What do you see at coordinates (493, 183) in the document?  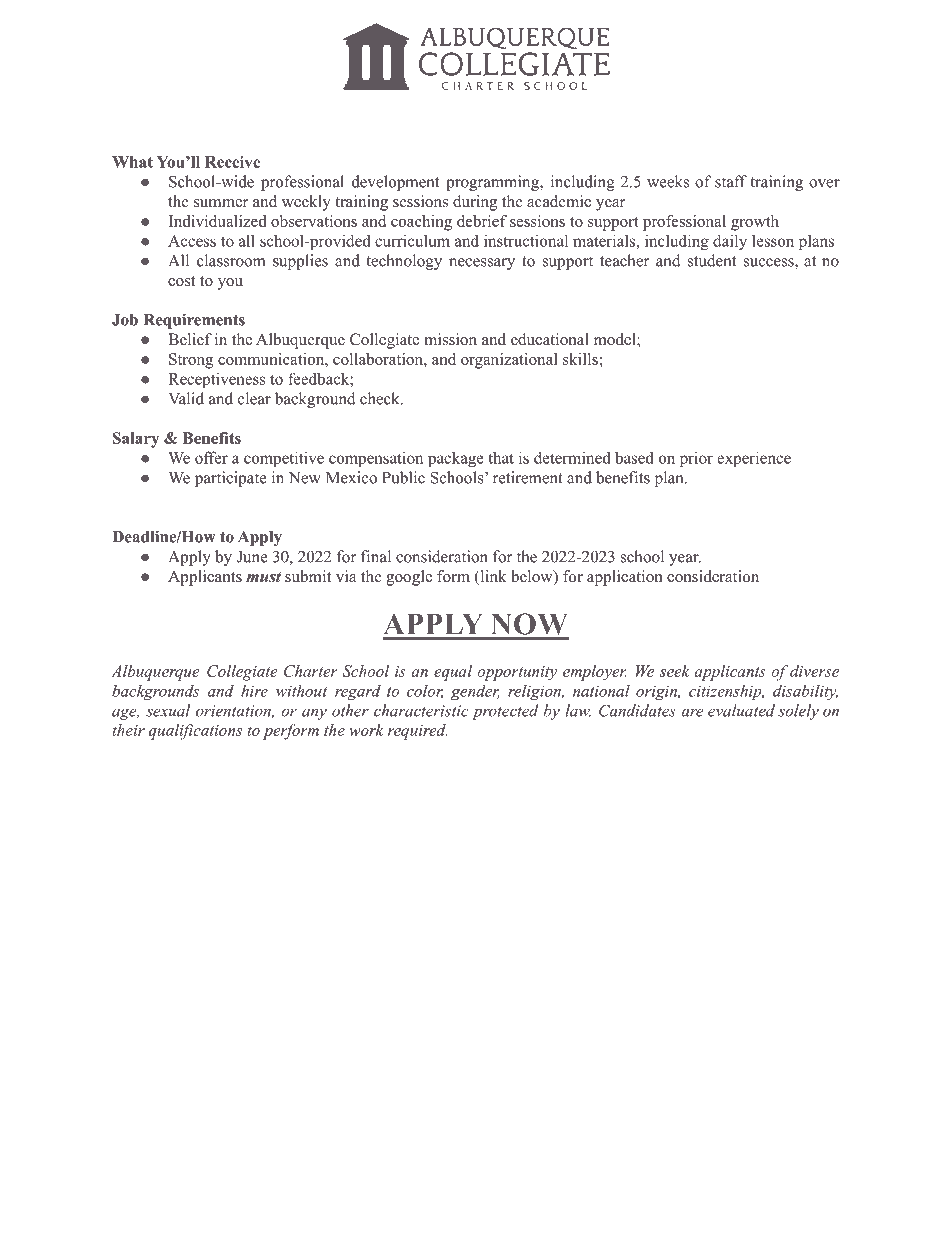 I see `programming` at bounding box center [493, 183].
